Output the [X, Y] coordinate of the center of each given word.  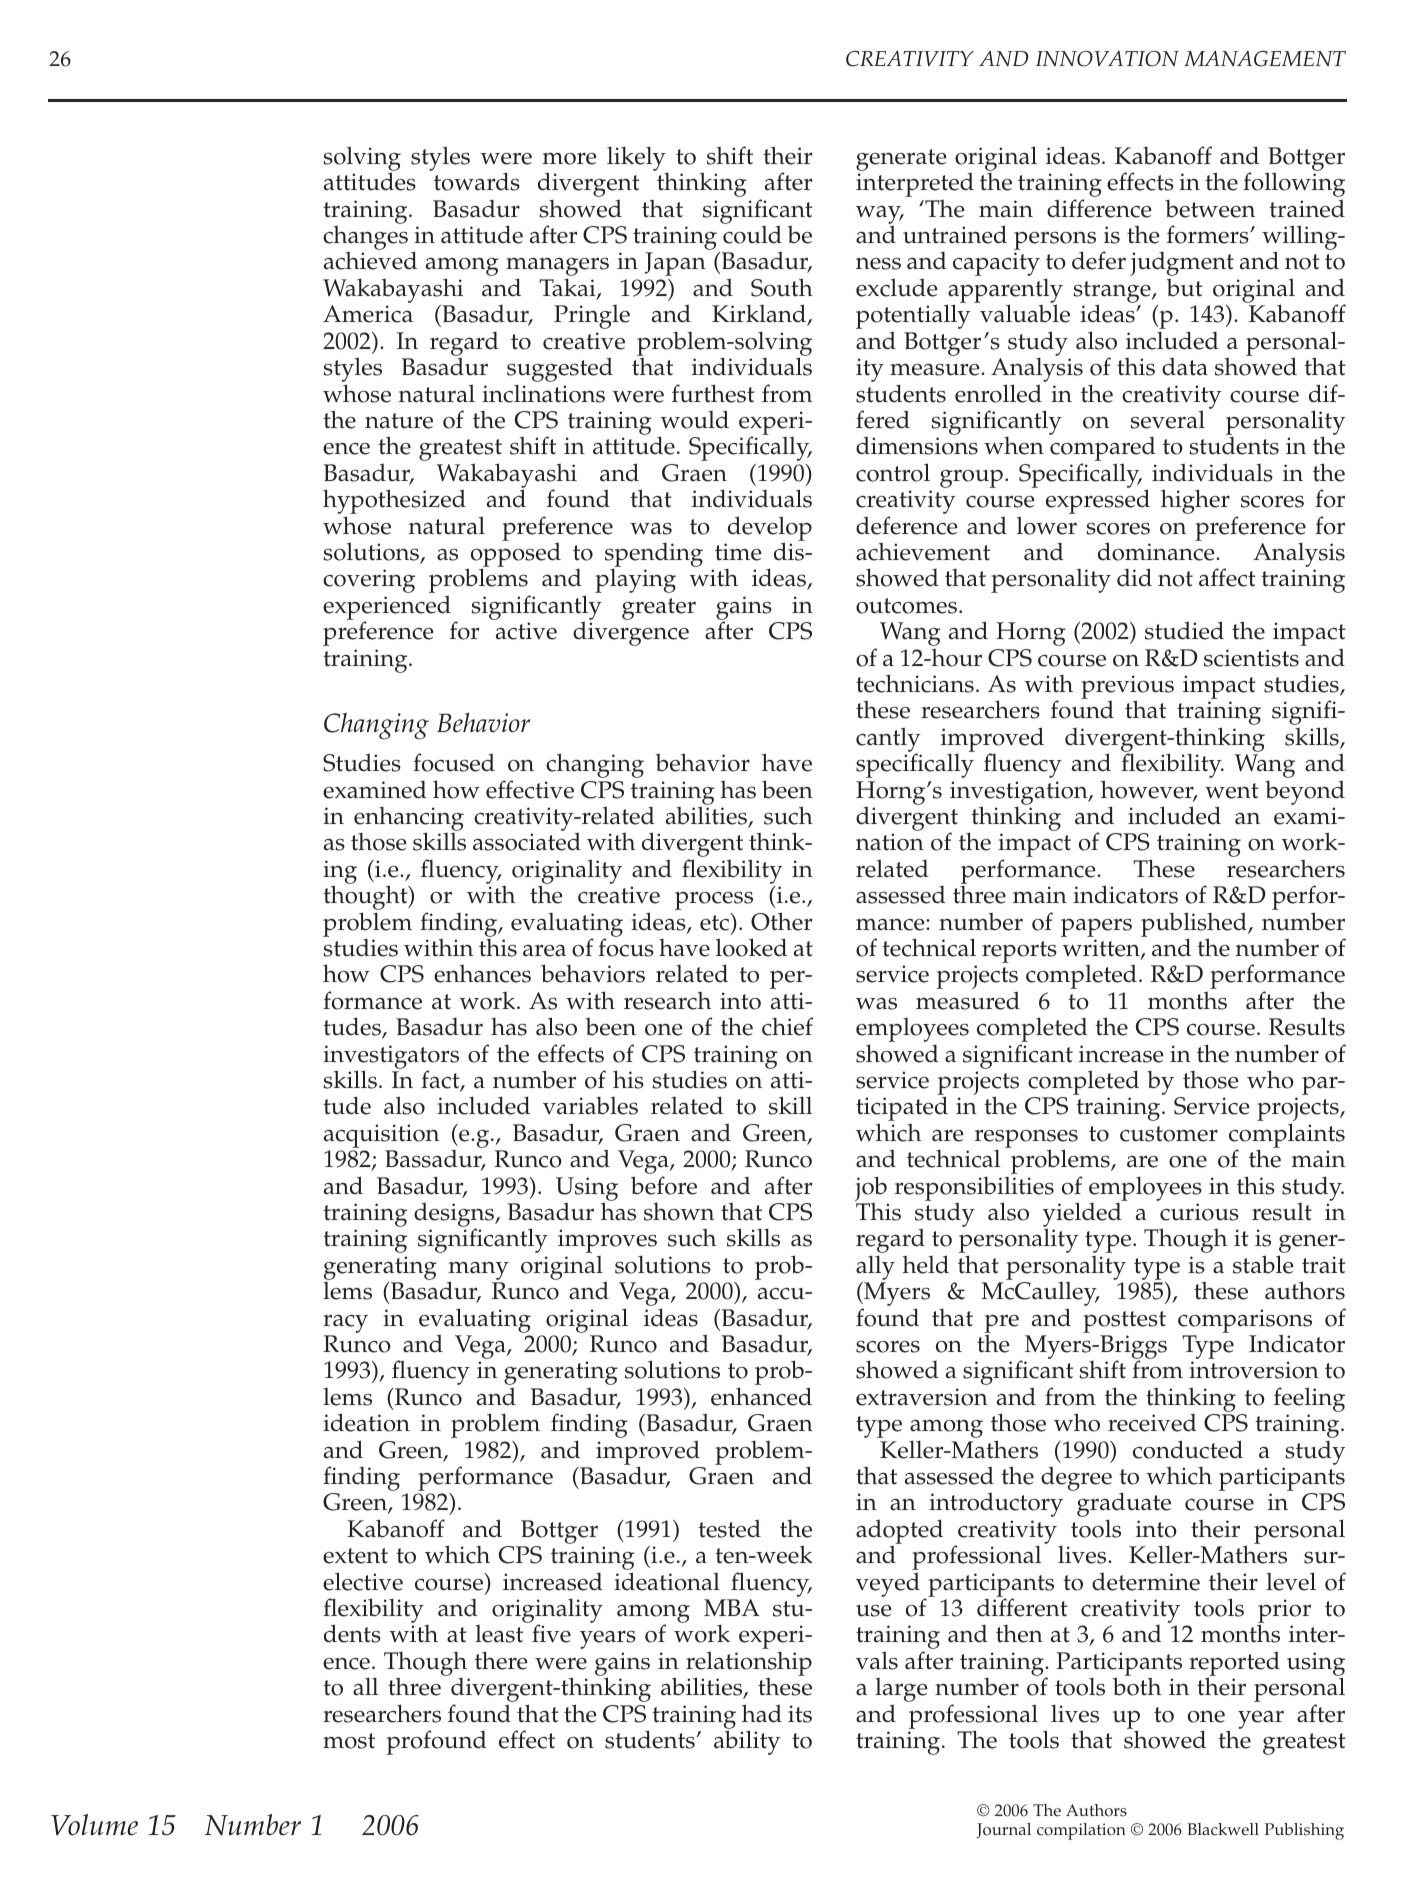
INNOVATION [1107, 59]
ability [747, 1742]
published [1195, 925]
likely [637, 160]
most [349, 1741]
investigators [391, 1058]
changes [365, 239]
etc [715, 922]
